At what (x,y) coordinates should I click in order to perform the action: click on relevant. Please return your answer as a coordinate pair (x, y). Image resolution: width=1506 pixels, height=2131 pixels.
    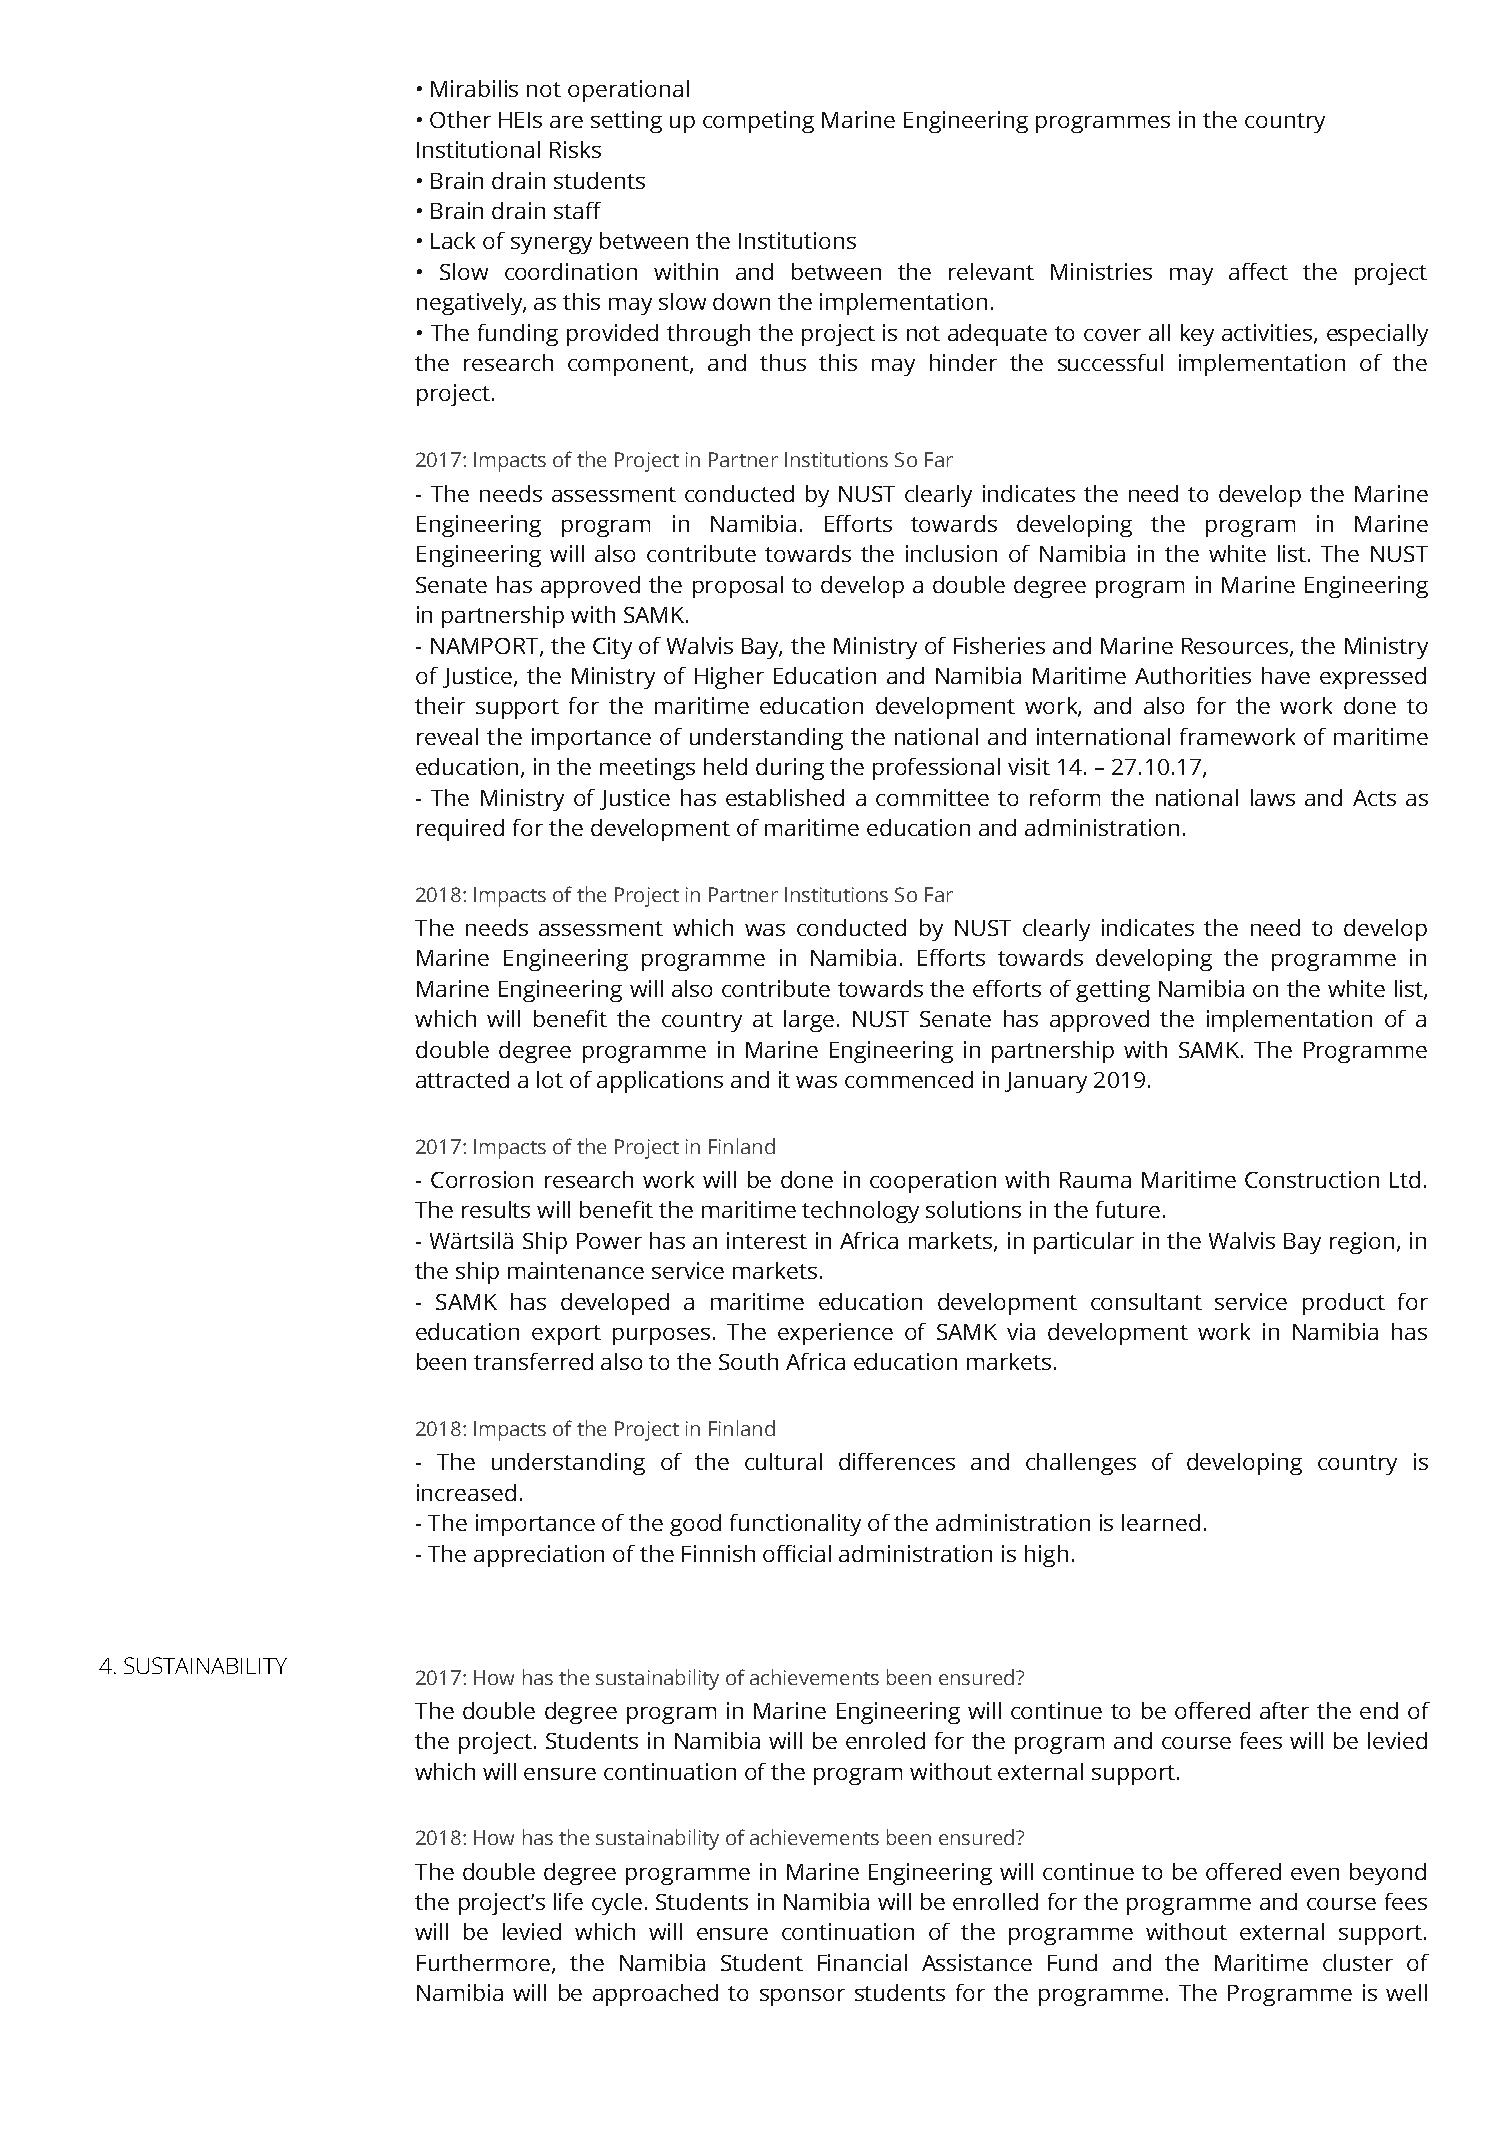
    Looking at the image, I should click on (991, 271).
